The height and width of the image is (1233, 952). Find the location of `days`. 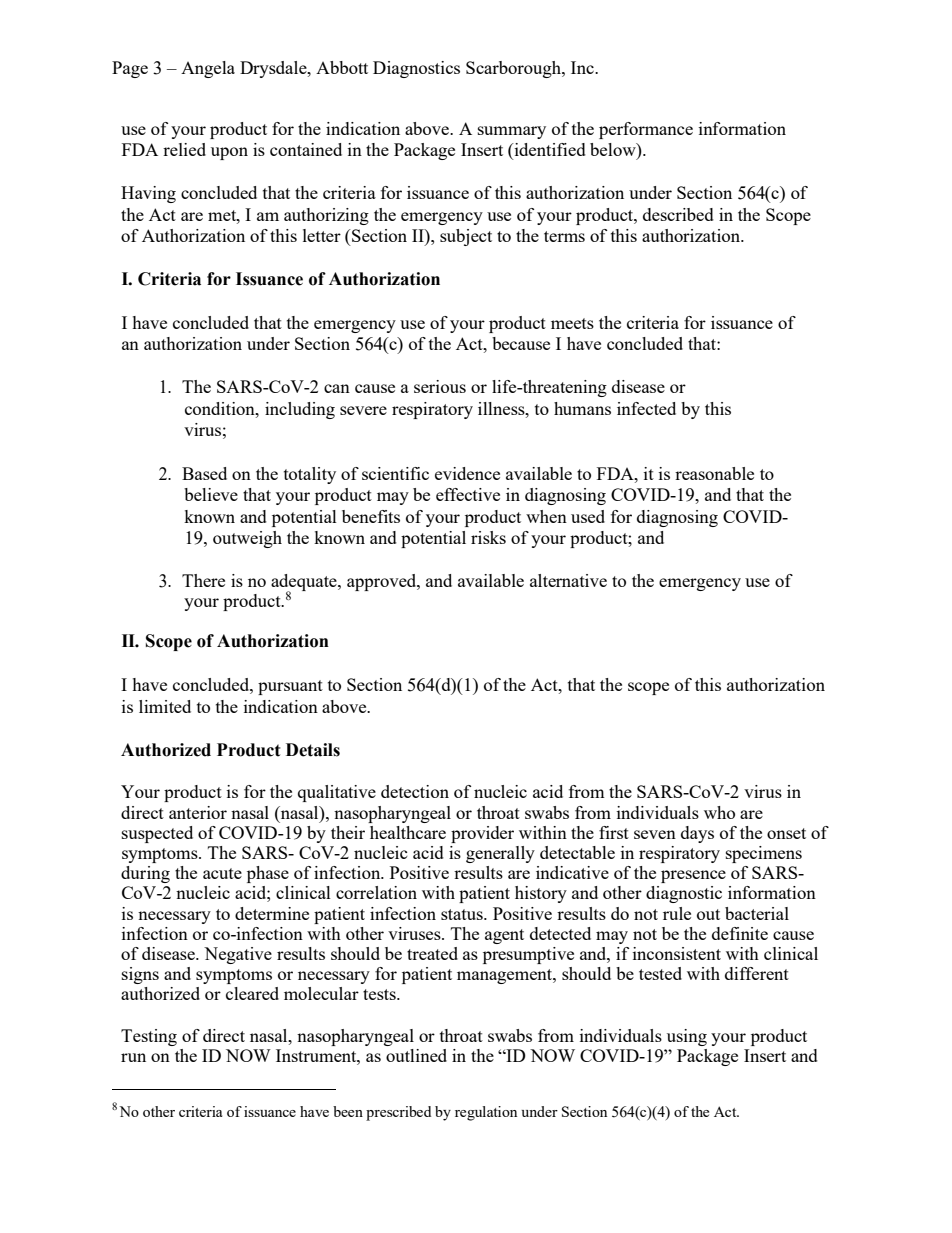

days is located at coordinates (697, 834).
